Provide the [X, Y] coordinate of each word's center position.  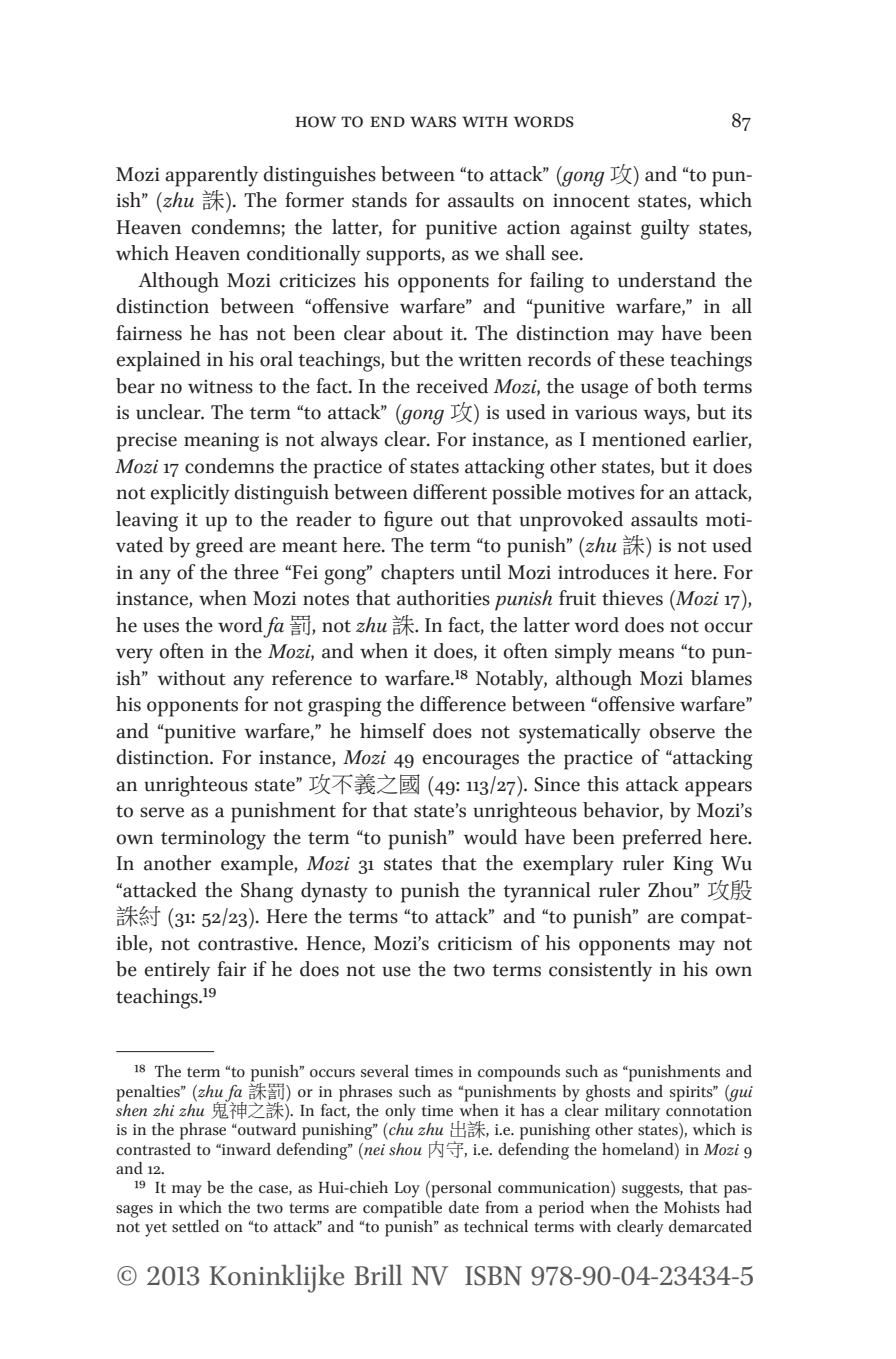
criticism [475, 943]
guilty [665, 229]
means [646, 653]
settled [195, 1226]
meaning [221, 442]
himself [393, 731]
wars [433, 122]
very [134, 656]
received [452, 386]
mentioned [639, 439]
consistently [600, 971]
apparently [211, 176]
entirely [177, 971]
